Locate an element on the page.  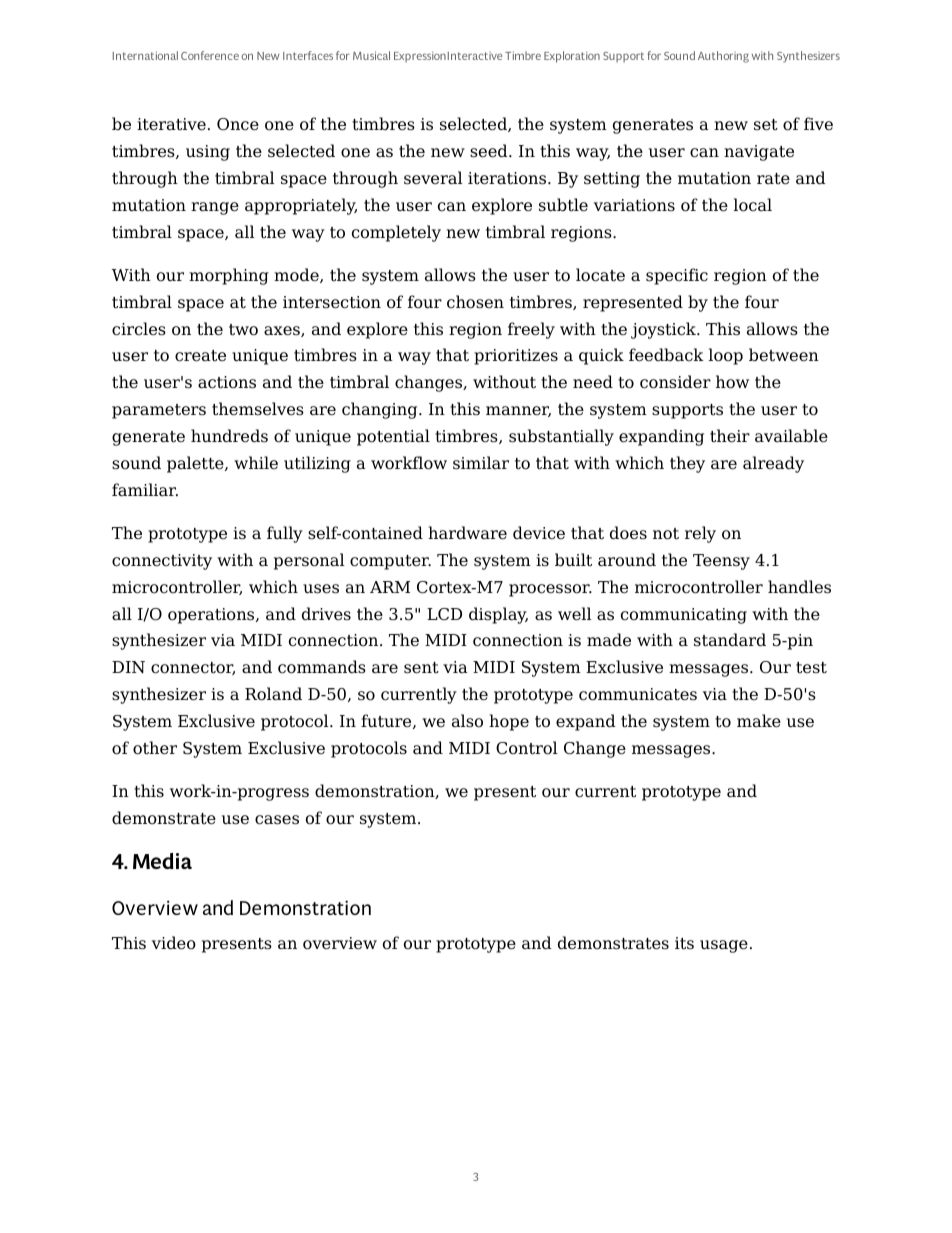
hardware is located at coordinates (467, 533).
